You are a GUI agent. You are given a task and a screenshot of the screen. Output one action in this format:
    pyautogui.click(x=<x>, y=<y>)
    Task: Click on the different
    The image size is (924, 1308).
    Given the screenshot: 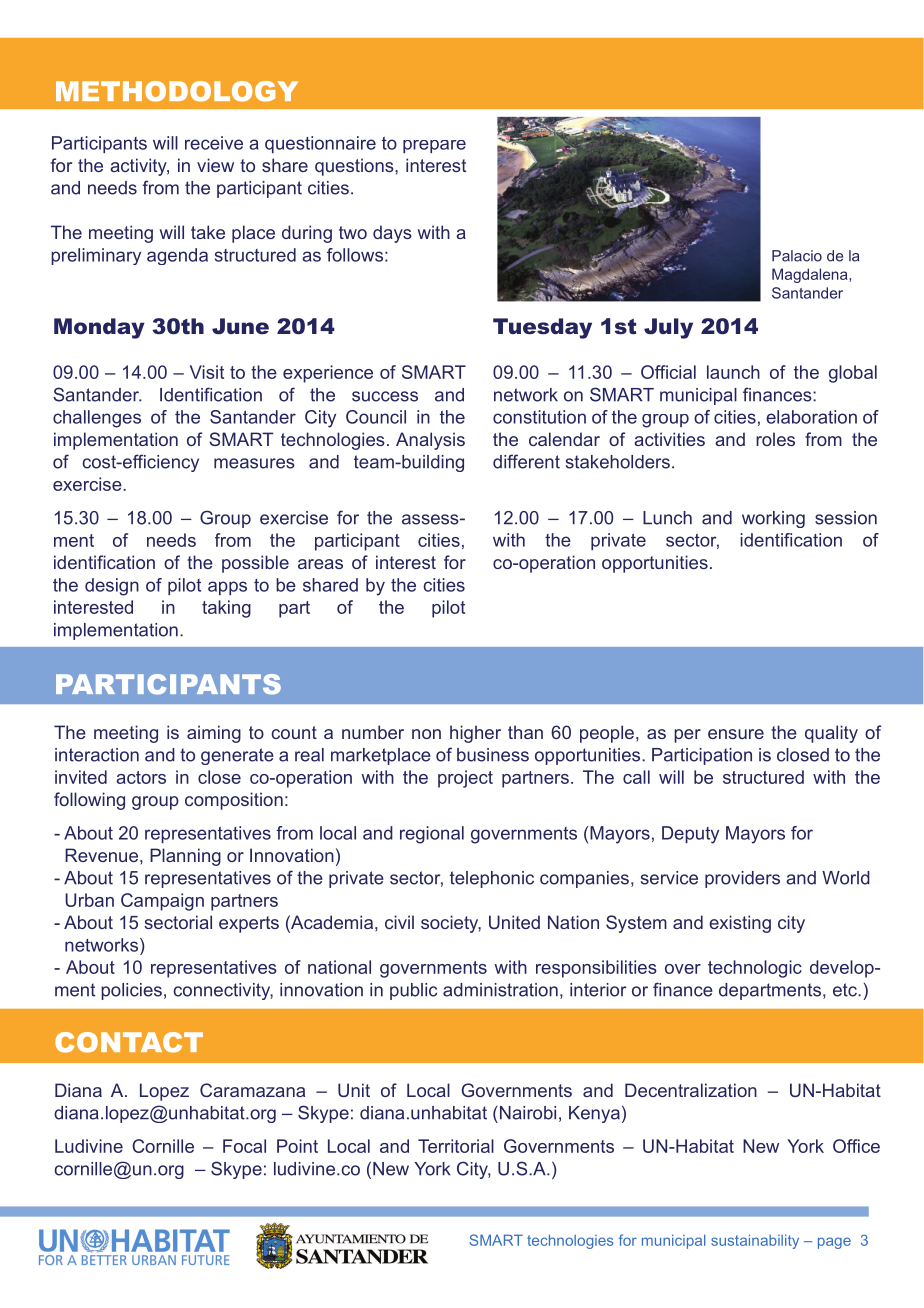 What is the action you would take?
    pyautogui.click(x=526, y=461)
